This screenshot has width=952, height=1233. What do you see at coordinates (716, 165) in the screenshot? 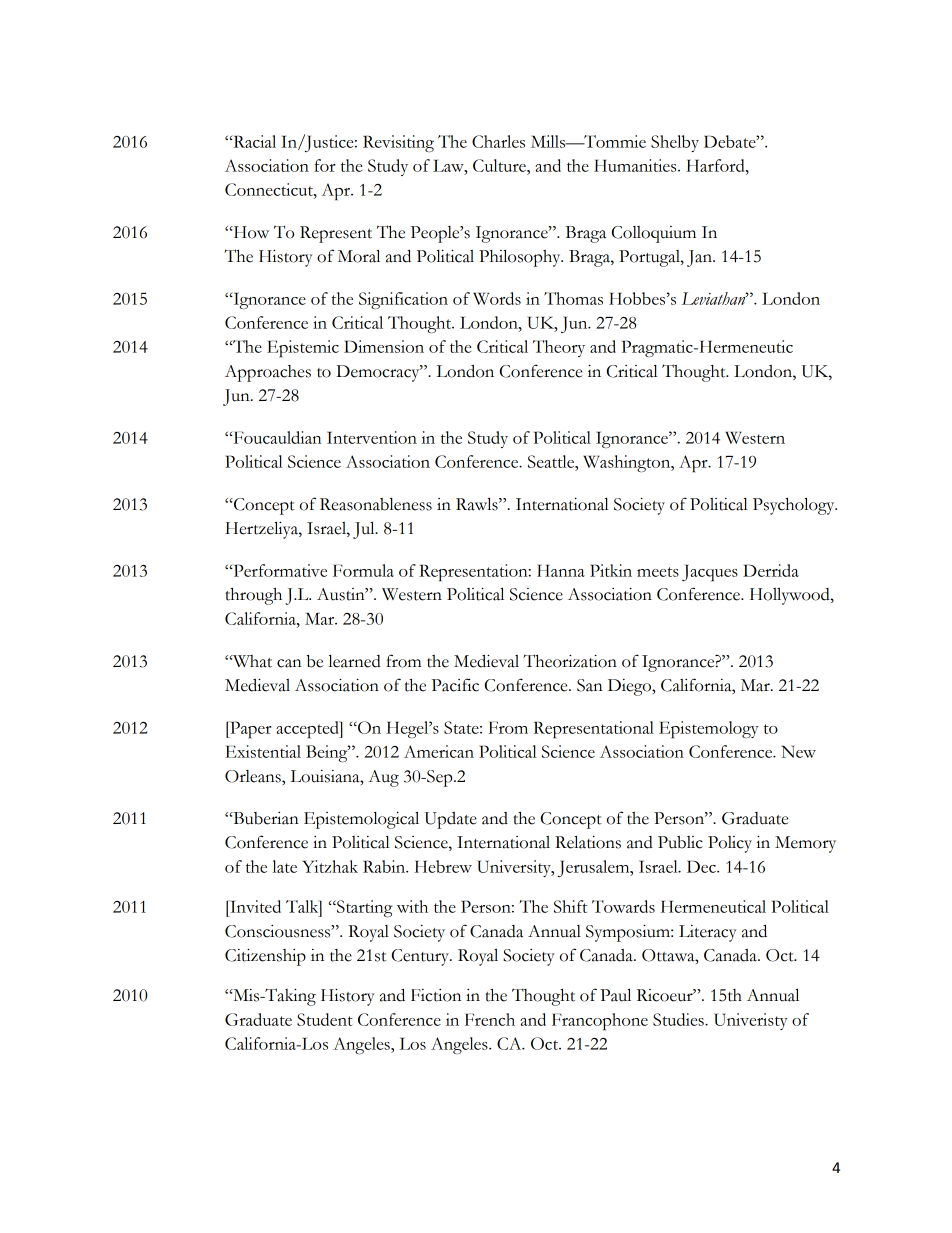
I see `Harford` at bounding box center [716, 165].
